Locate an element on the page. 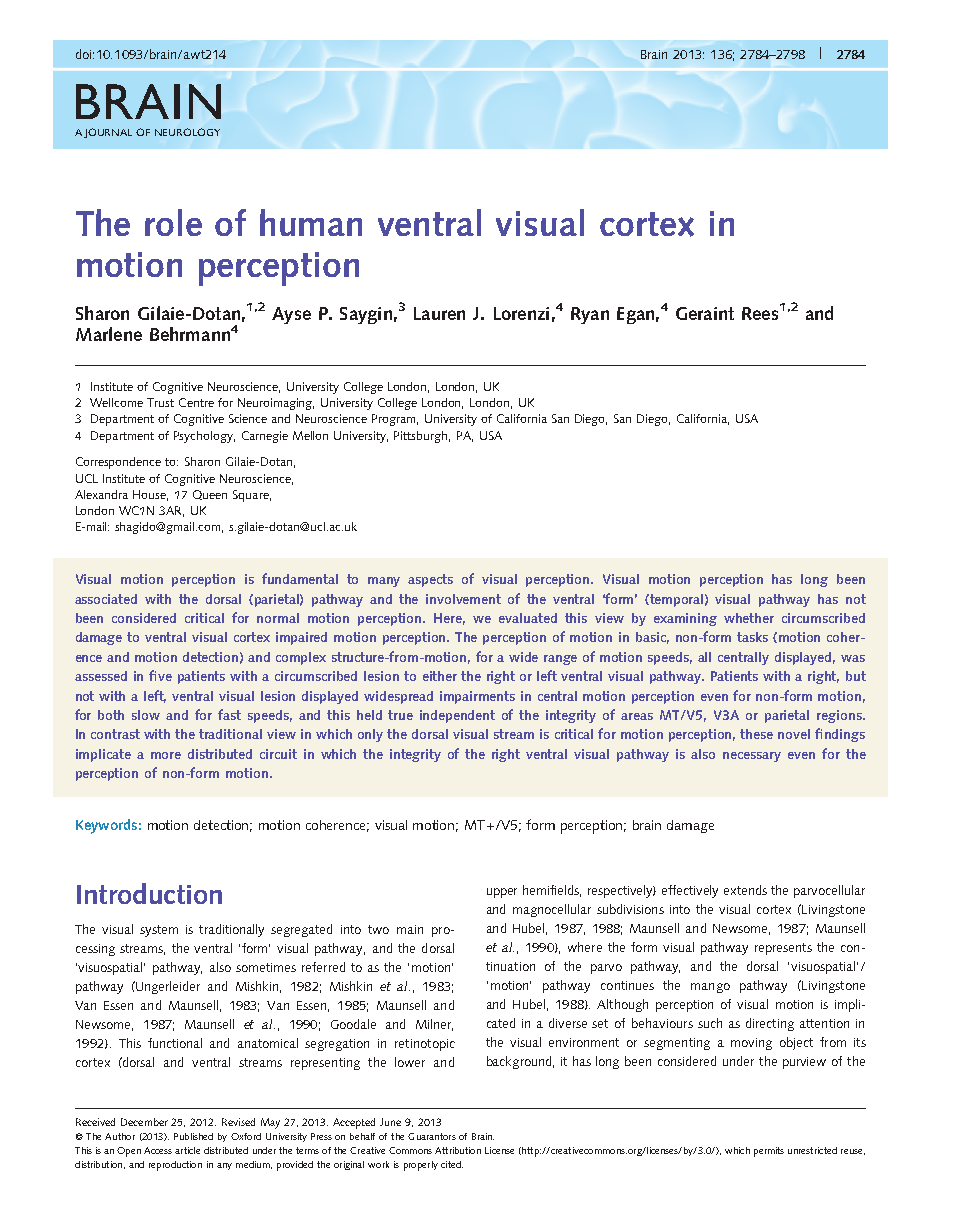  Queen is located at coordinates (210, 495).
